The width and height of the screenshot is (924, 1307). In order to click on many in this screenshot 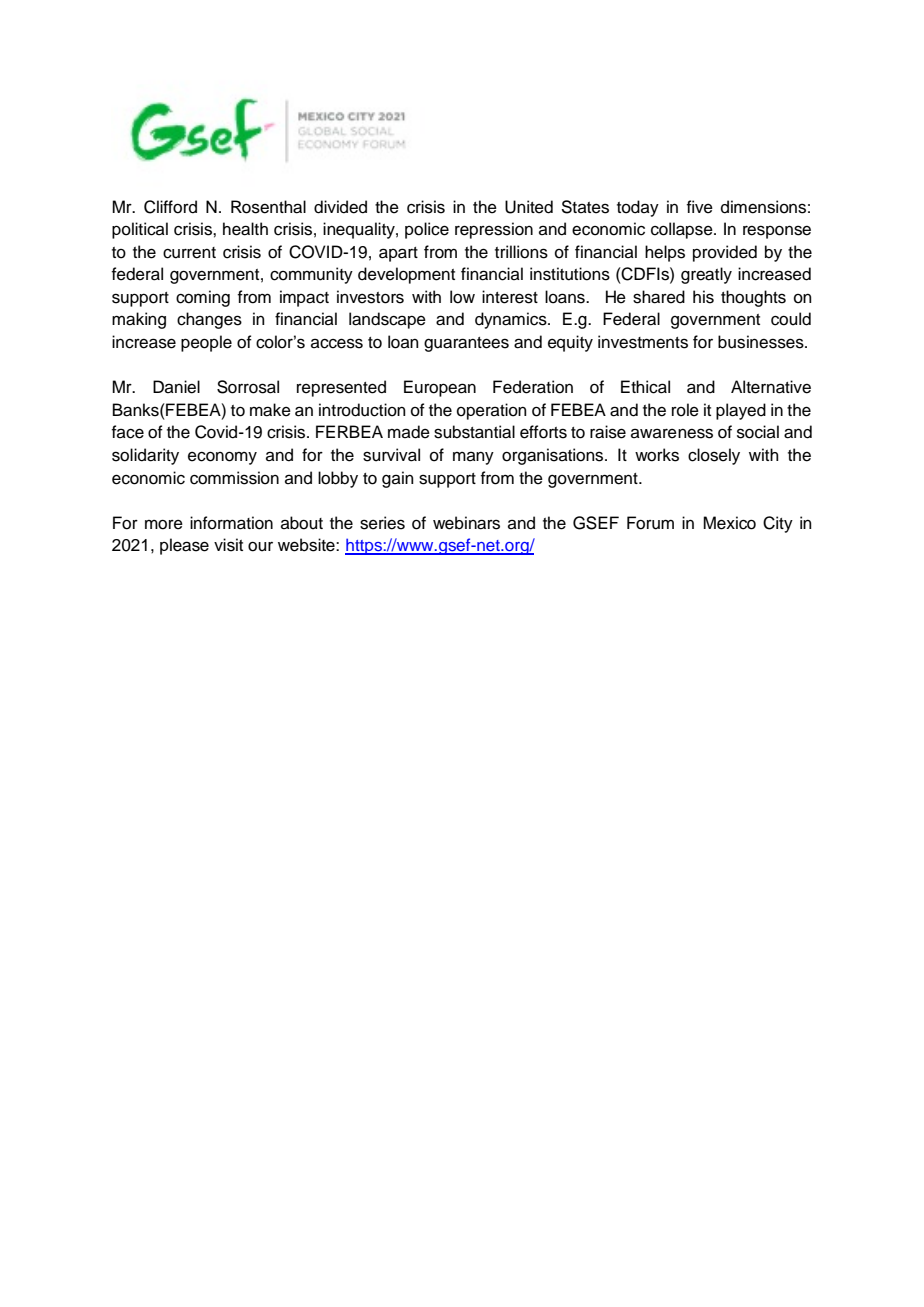, I will do `click(473, 458)`.
